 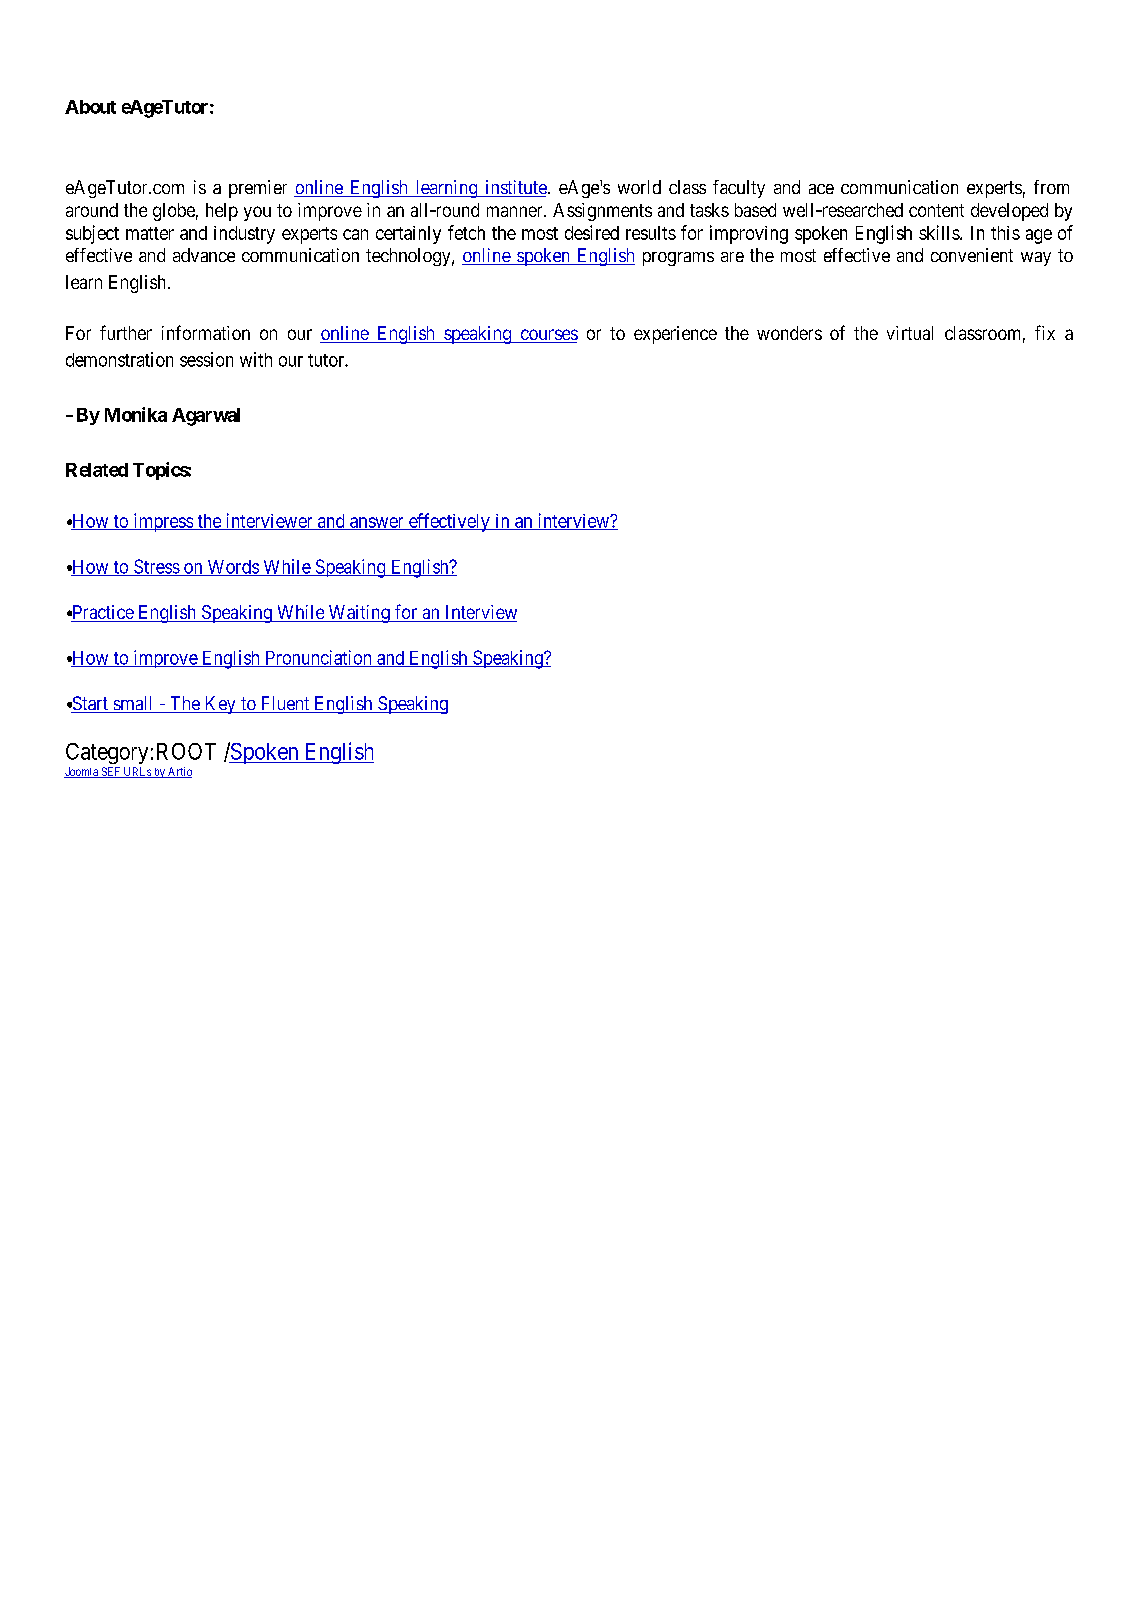 What do you see at coordinates (910, 333) in the document?
I see `virtual` at bounding box center [910, 333].
